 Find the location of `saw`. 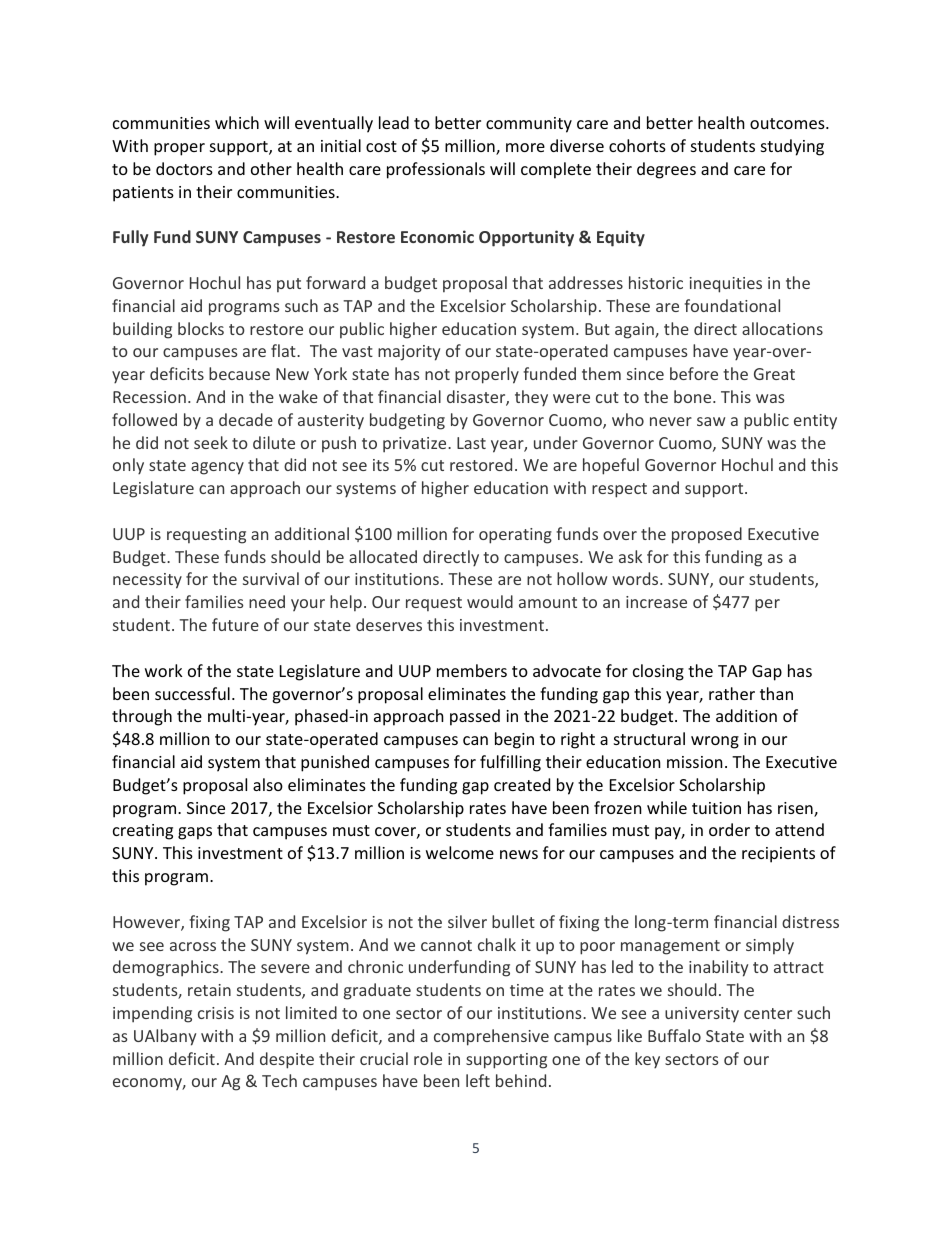

saw is located at coordinates (711, 421).
